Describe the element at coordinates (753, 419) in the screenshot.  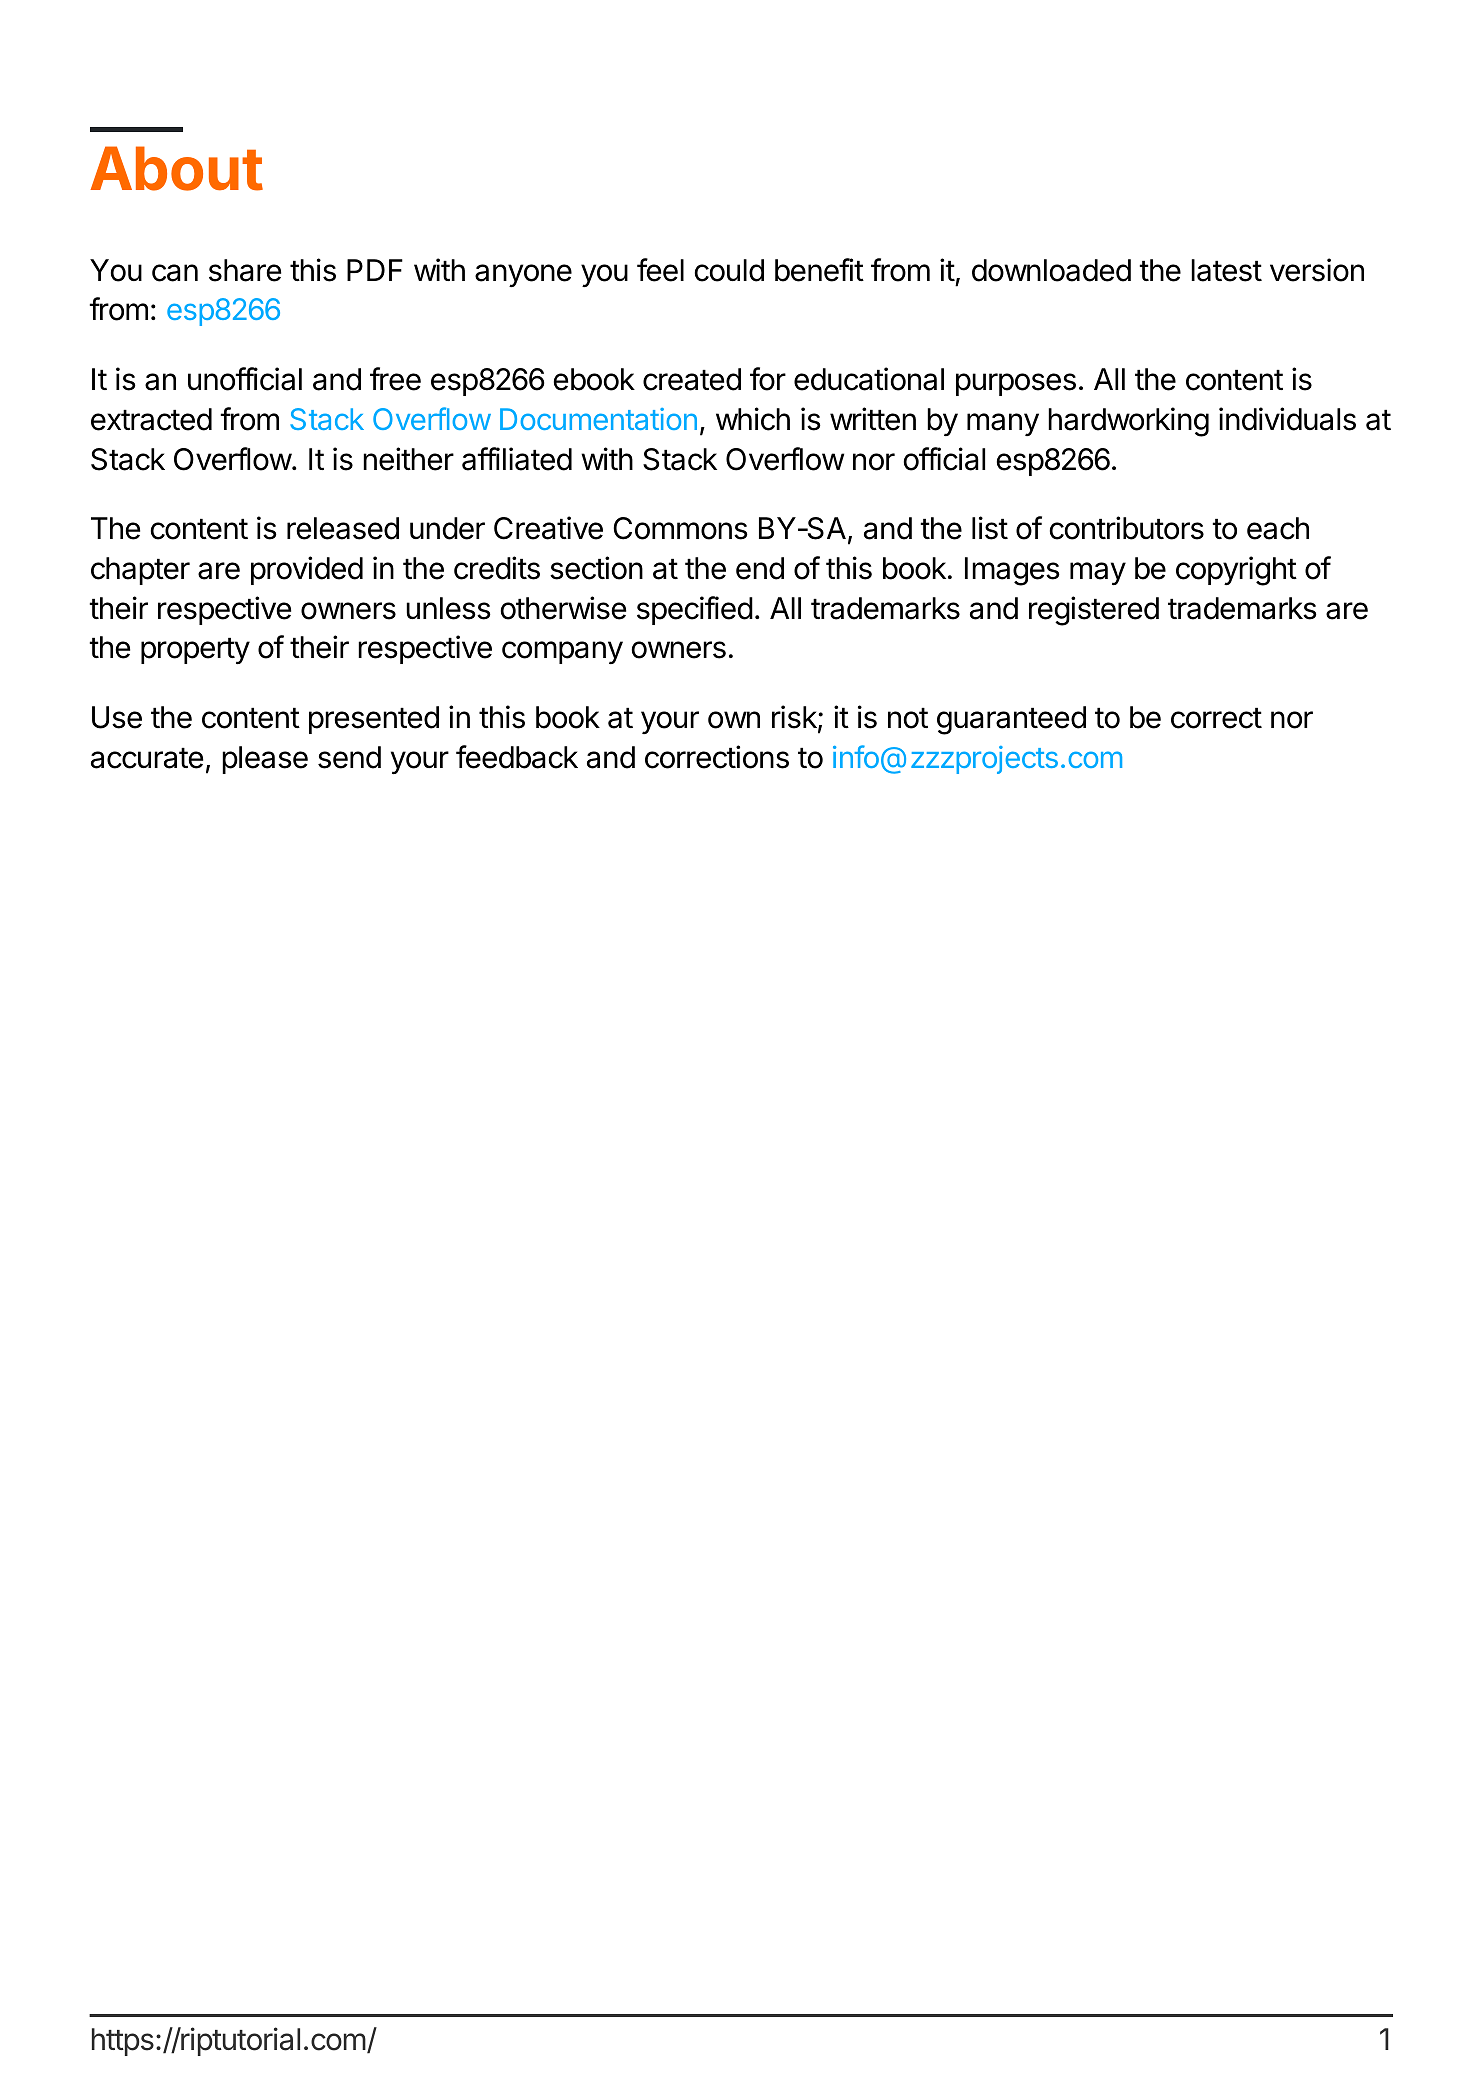
I see `which` at that location.
